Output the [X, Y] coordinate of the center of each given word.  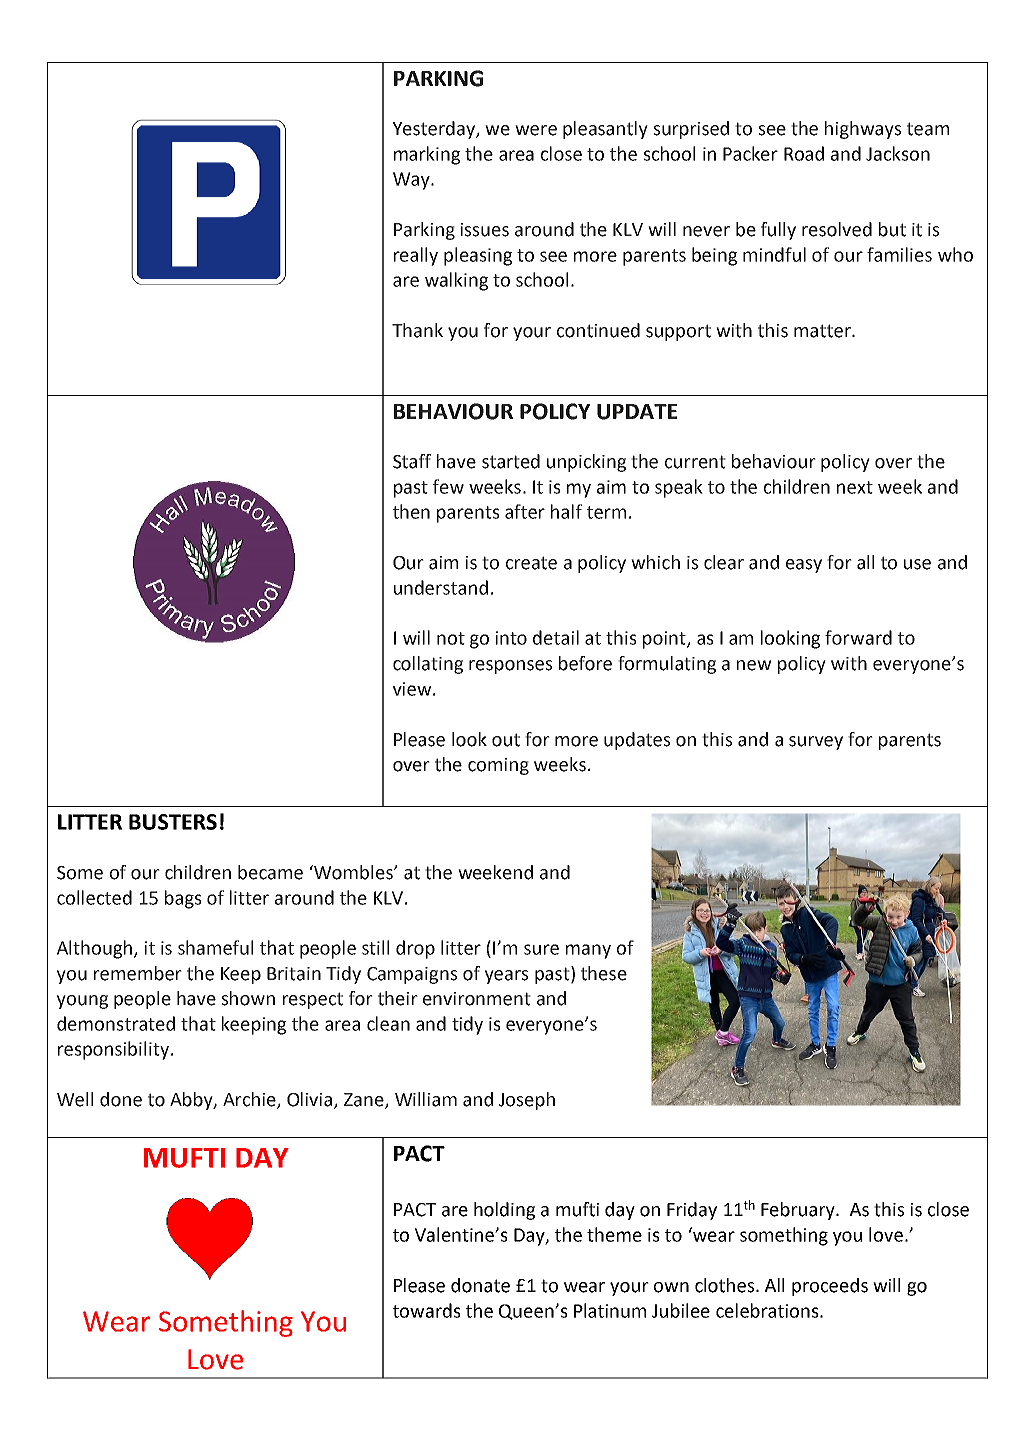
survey [816, 743]
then [411, 511]
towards [427, 1310]
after [525, 511]
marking [427, 155]
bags [183, 899]
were [536, 130]
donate [480, 1285]
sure [541, 949]
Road [804, 153]
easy [804, 566]
